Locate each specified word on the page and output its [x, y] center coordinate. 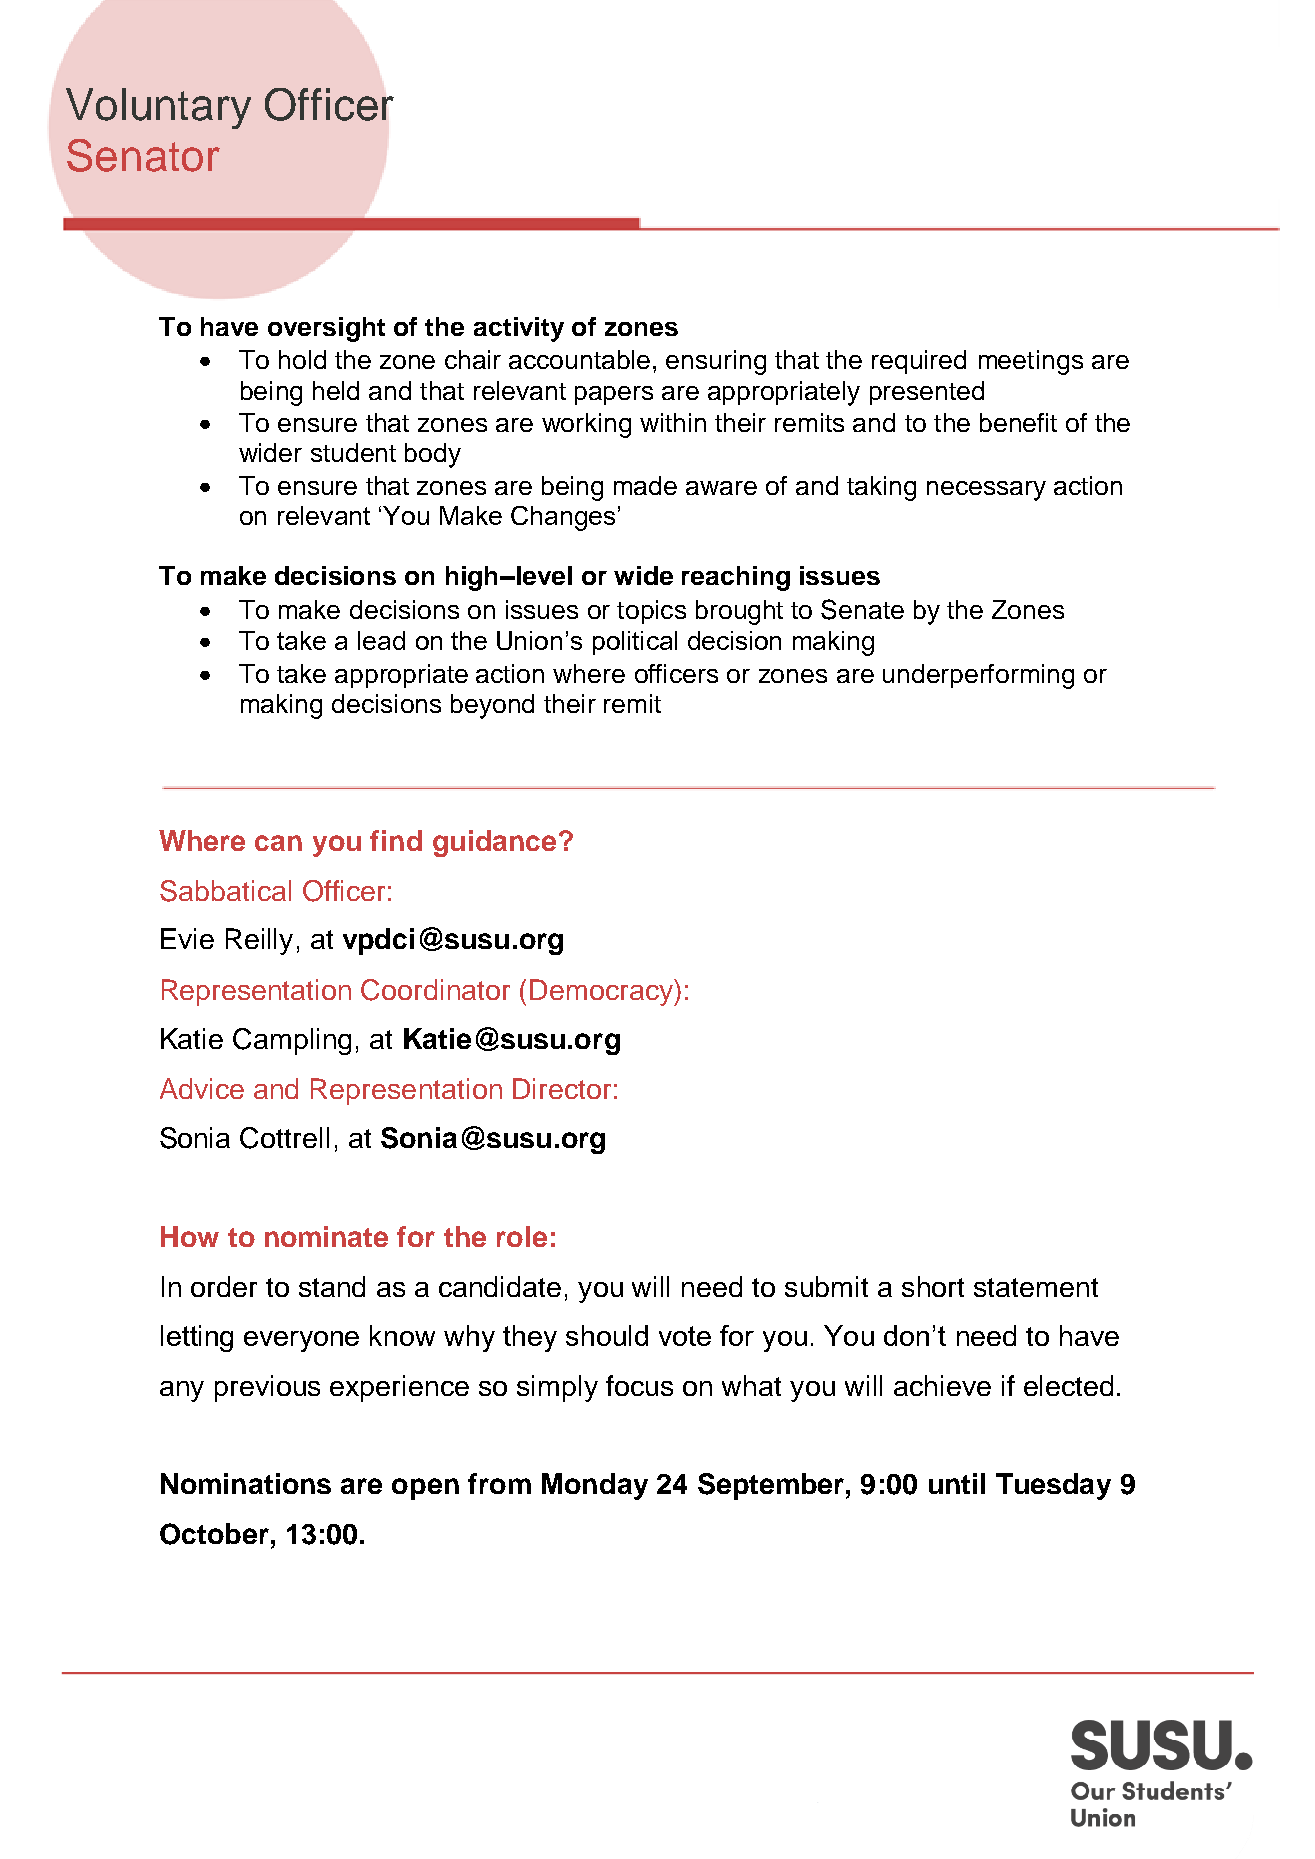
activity [519, 329]
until [957, 1483]
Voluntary [158, 108]
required [919, 362]
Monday [595, 1486]
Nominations [246, 1483]
